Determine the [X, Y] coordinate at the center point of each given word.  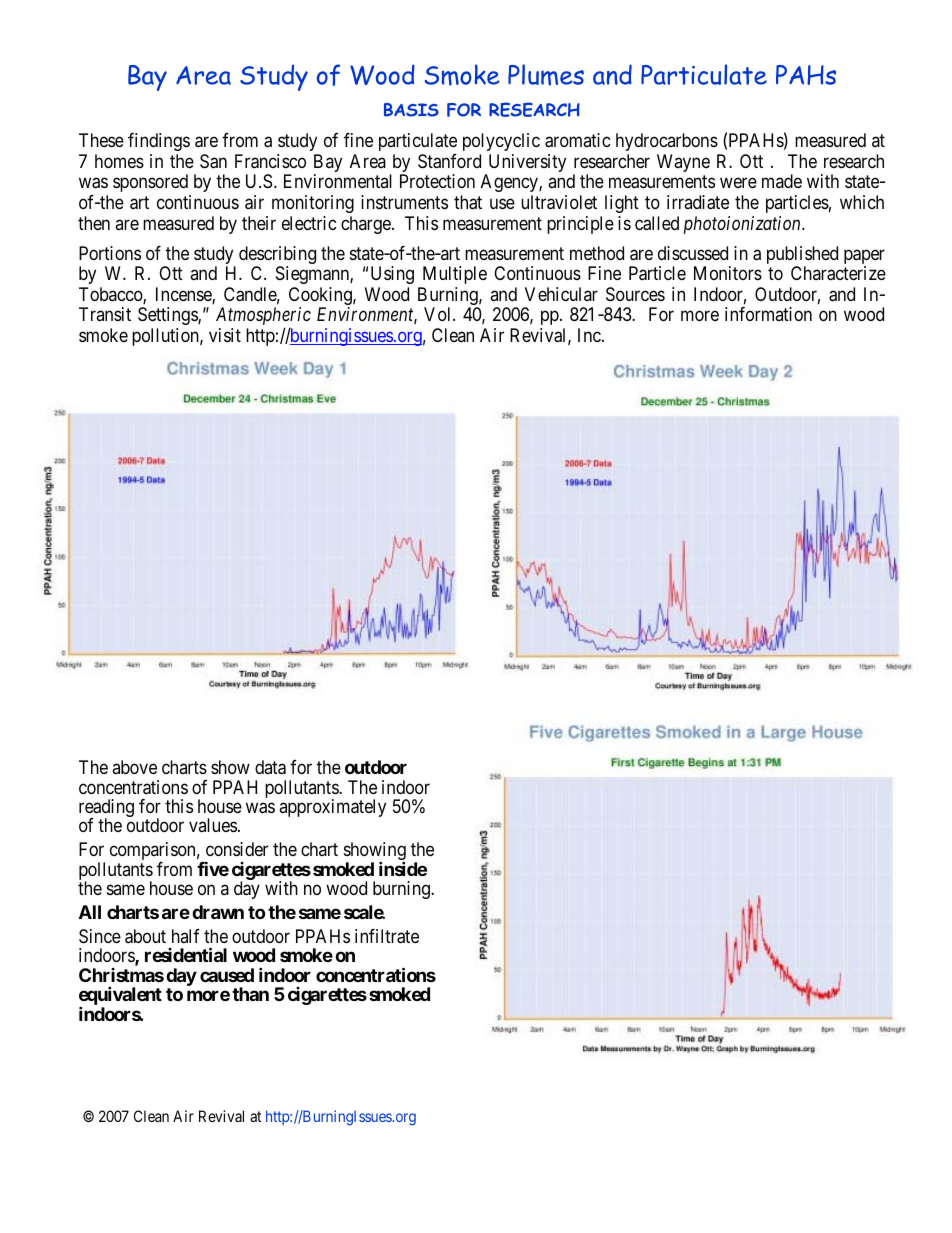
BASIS [411, 110]
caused [227, 975]
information [768, 314]
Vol [439, 314]
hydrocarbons [667, 142]
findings [159, 142]
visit [225, 335]
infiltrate [387, 936]
